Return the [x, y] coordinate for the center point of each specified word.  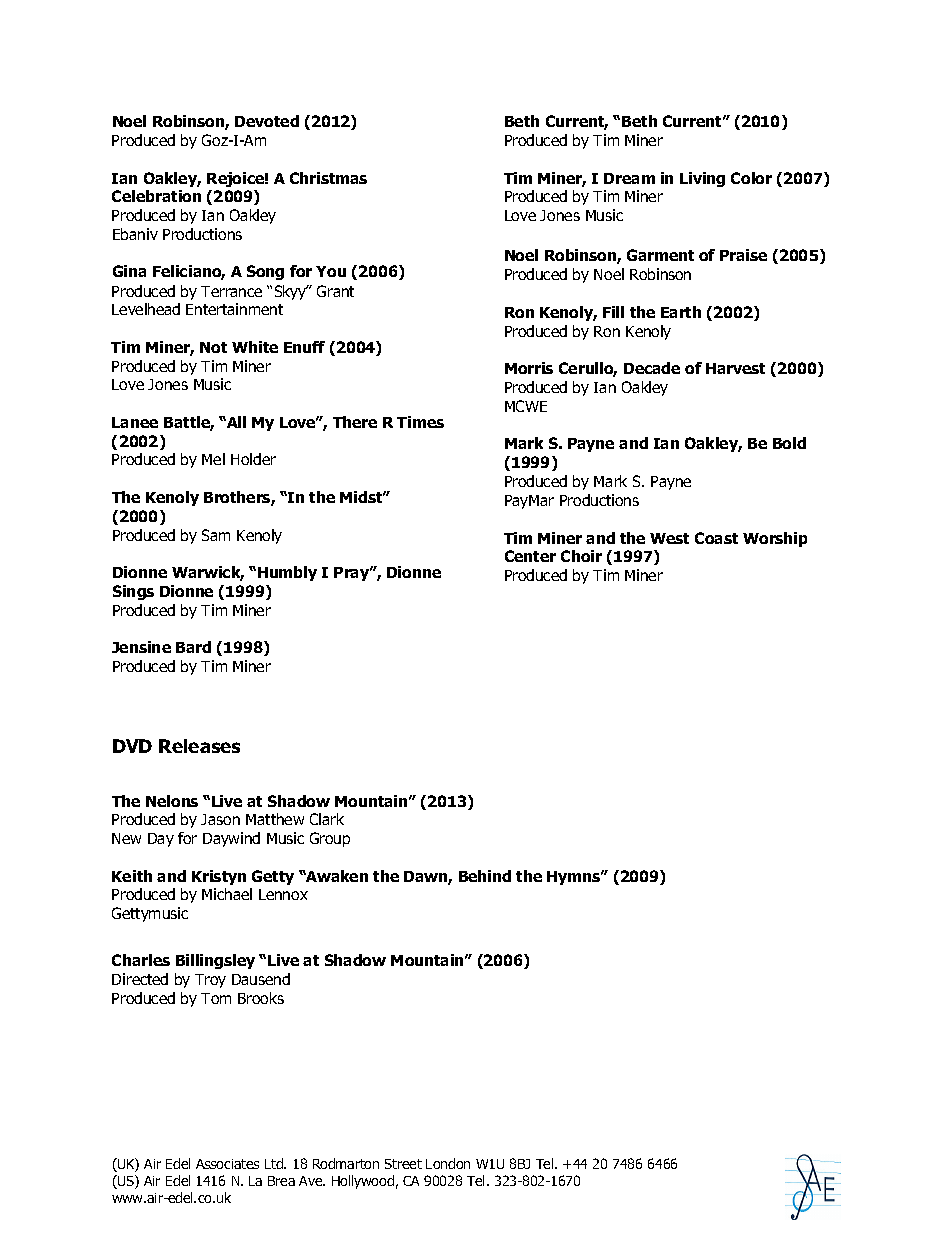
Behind [485, 876]
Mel [213, 459]
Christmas [328, 178]
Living [702, 179]
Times [420, 422]
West [669, 538]
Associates [227, 1164]
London [448, 1163]
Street [403, 1164]
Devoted [267, 121]
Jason [220, 819]
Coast [716, 538]
